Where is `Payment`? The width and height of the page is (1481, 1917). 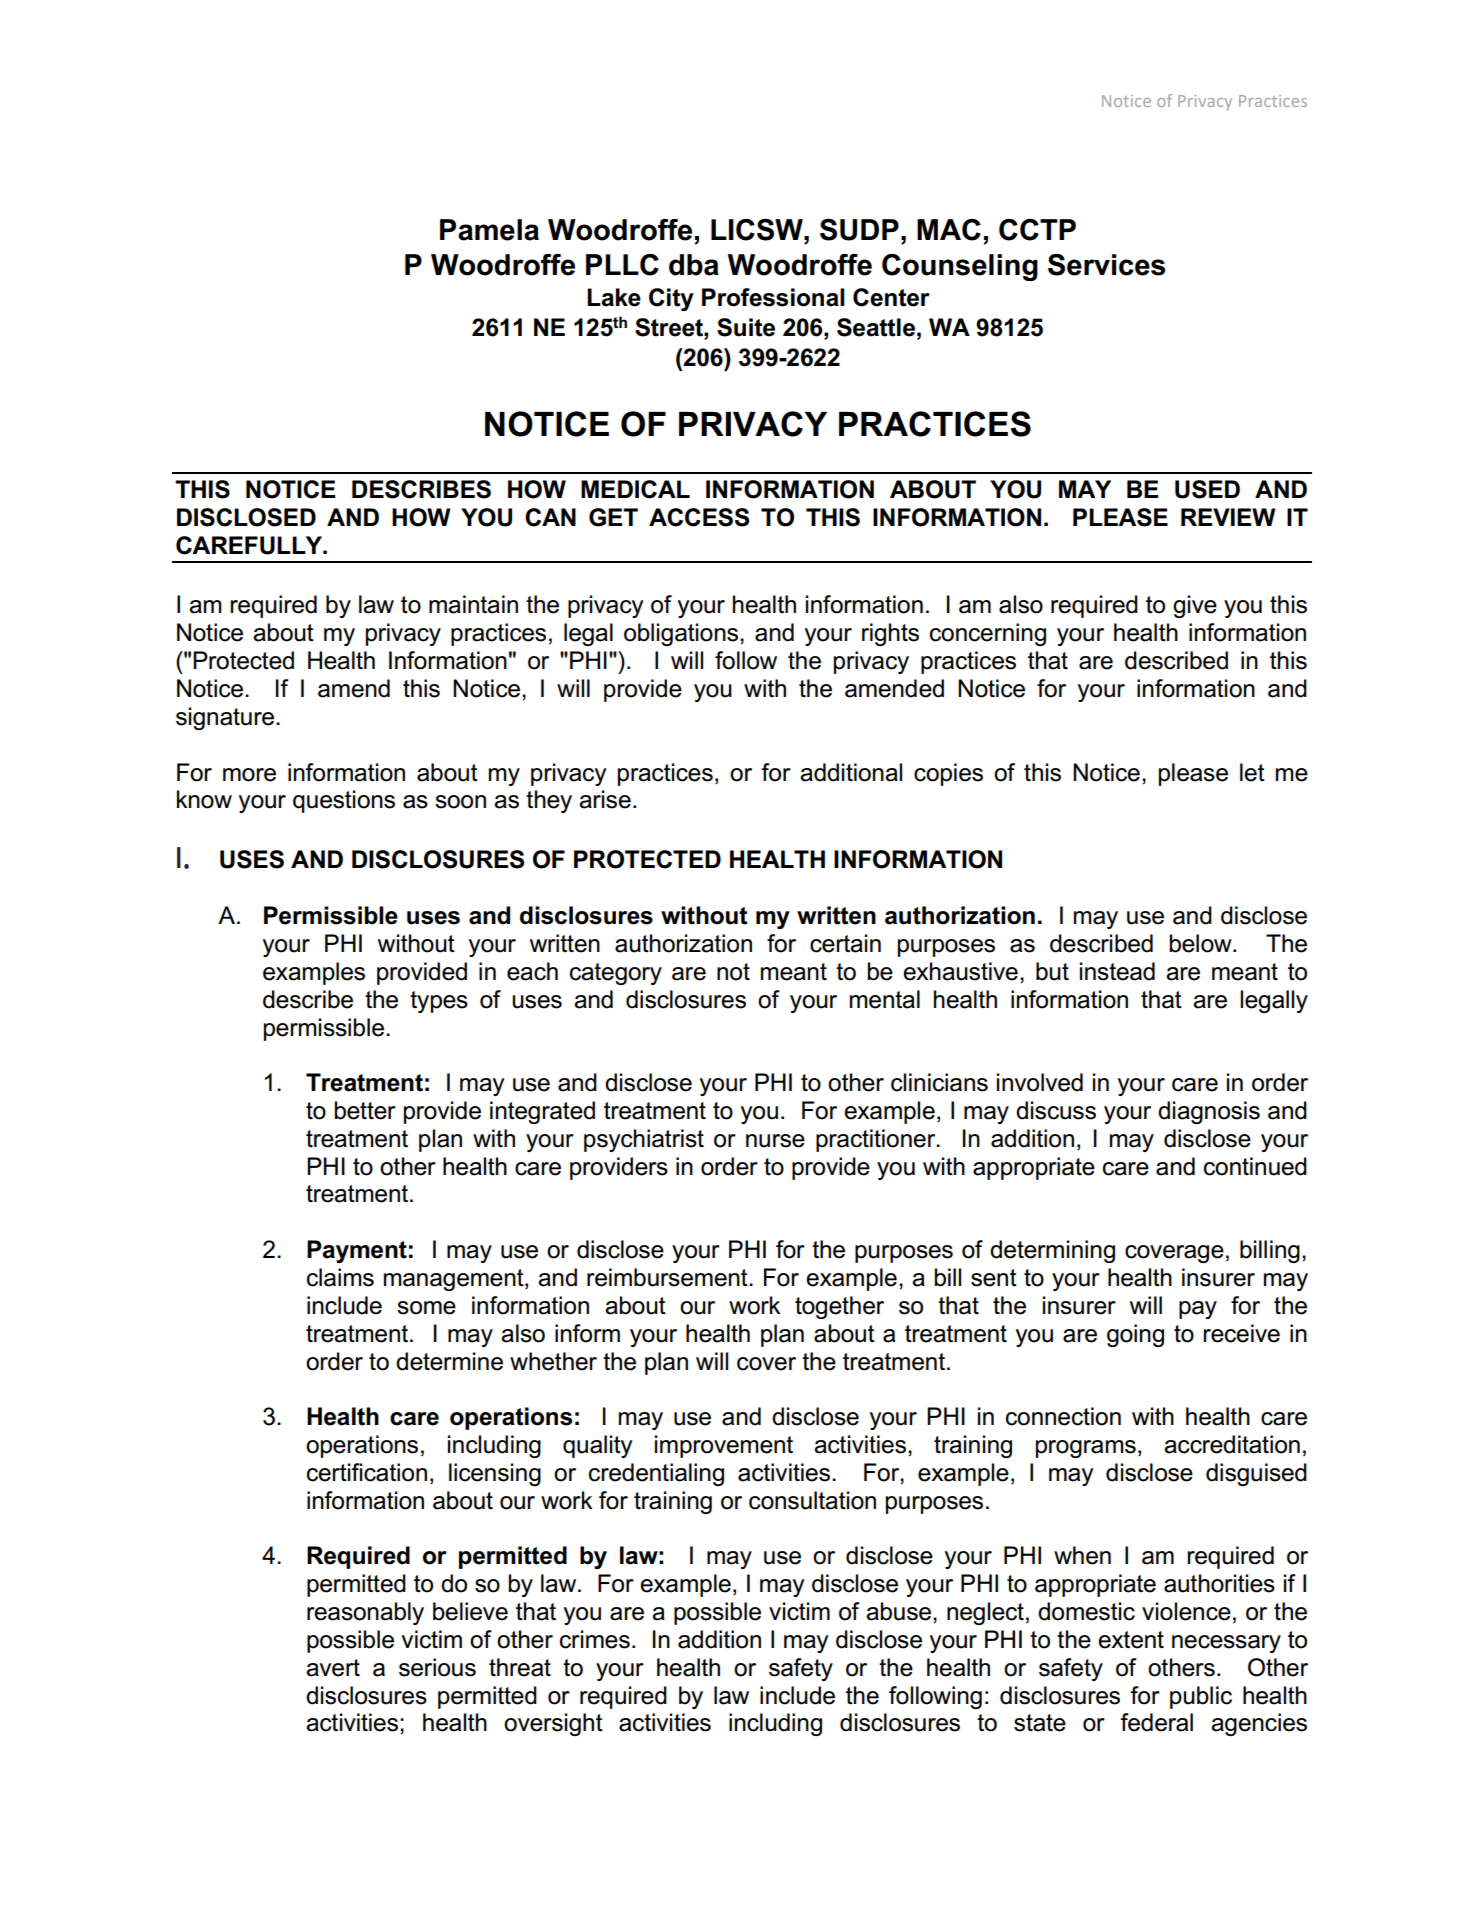 Payment is located at coordinates (357, 1251).
